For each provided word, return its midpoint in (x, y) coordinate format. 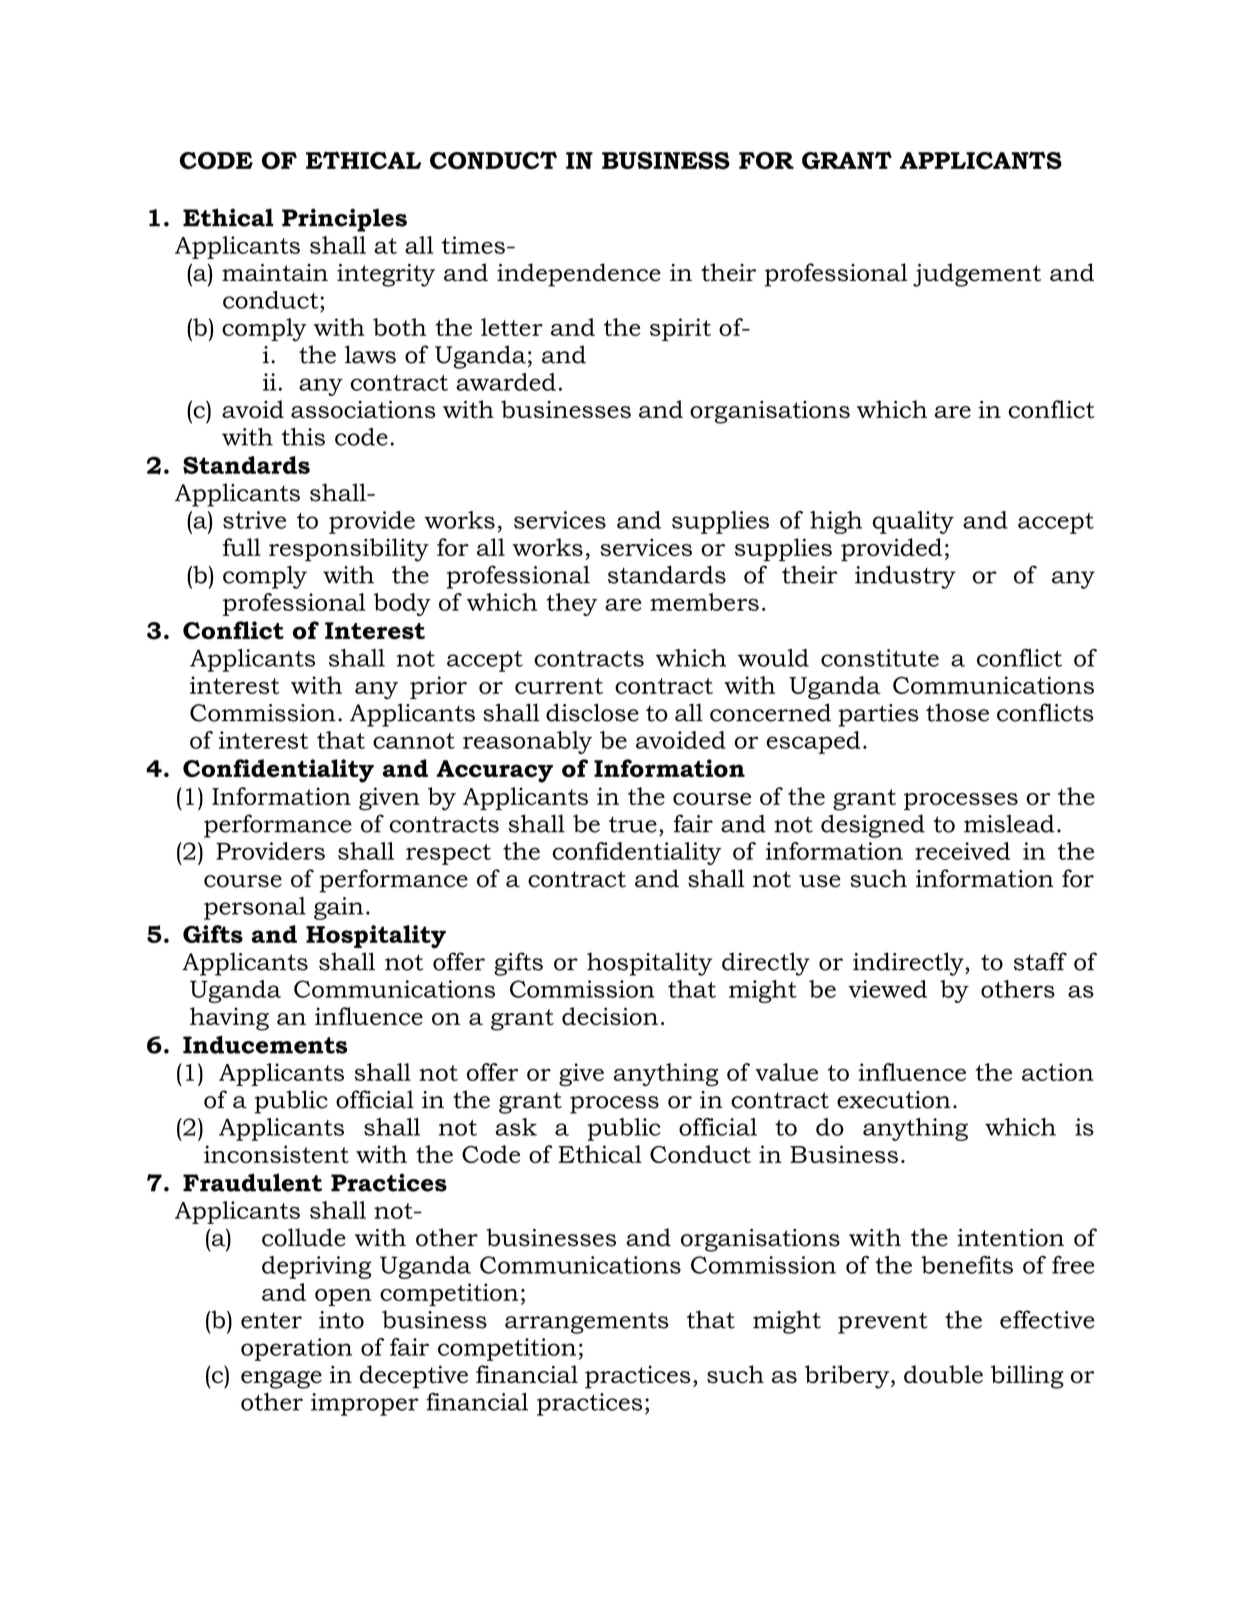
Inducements (265, 1044)
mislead (1009, 823)
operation (296, 1349)
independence (579, 275)
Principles (344, 220)
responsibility (349, 550)
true (633, 824)
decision (610, 1016)
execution (894, 1100)
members (704, 602)
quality (913, 522)
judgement (977, 275)
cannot (414, 741)
